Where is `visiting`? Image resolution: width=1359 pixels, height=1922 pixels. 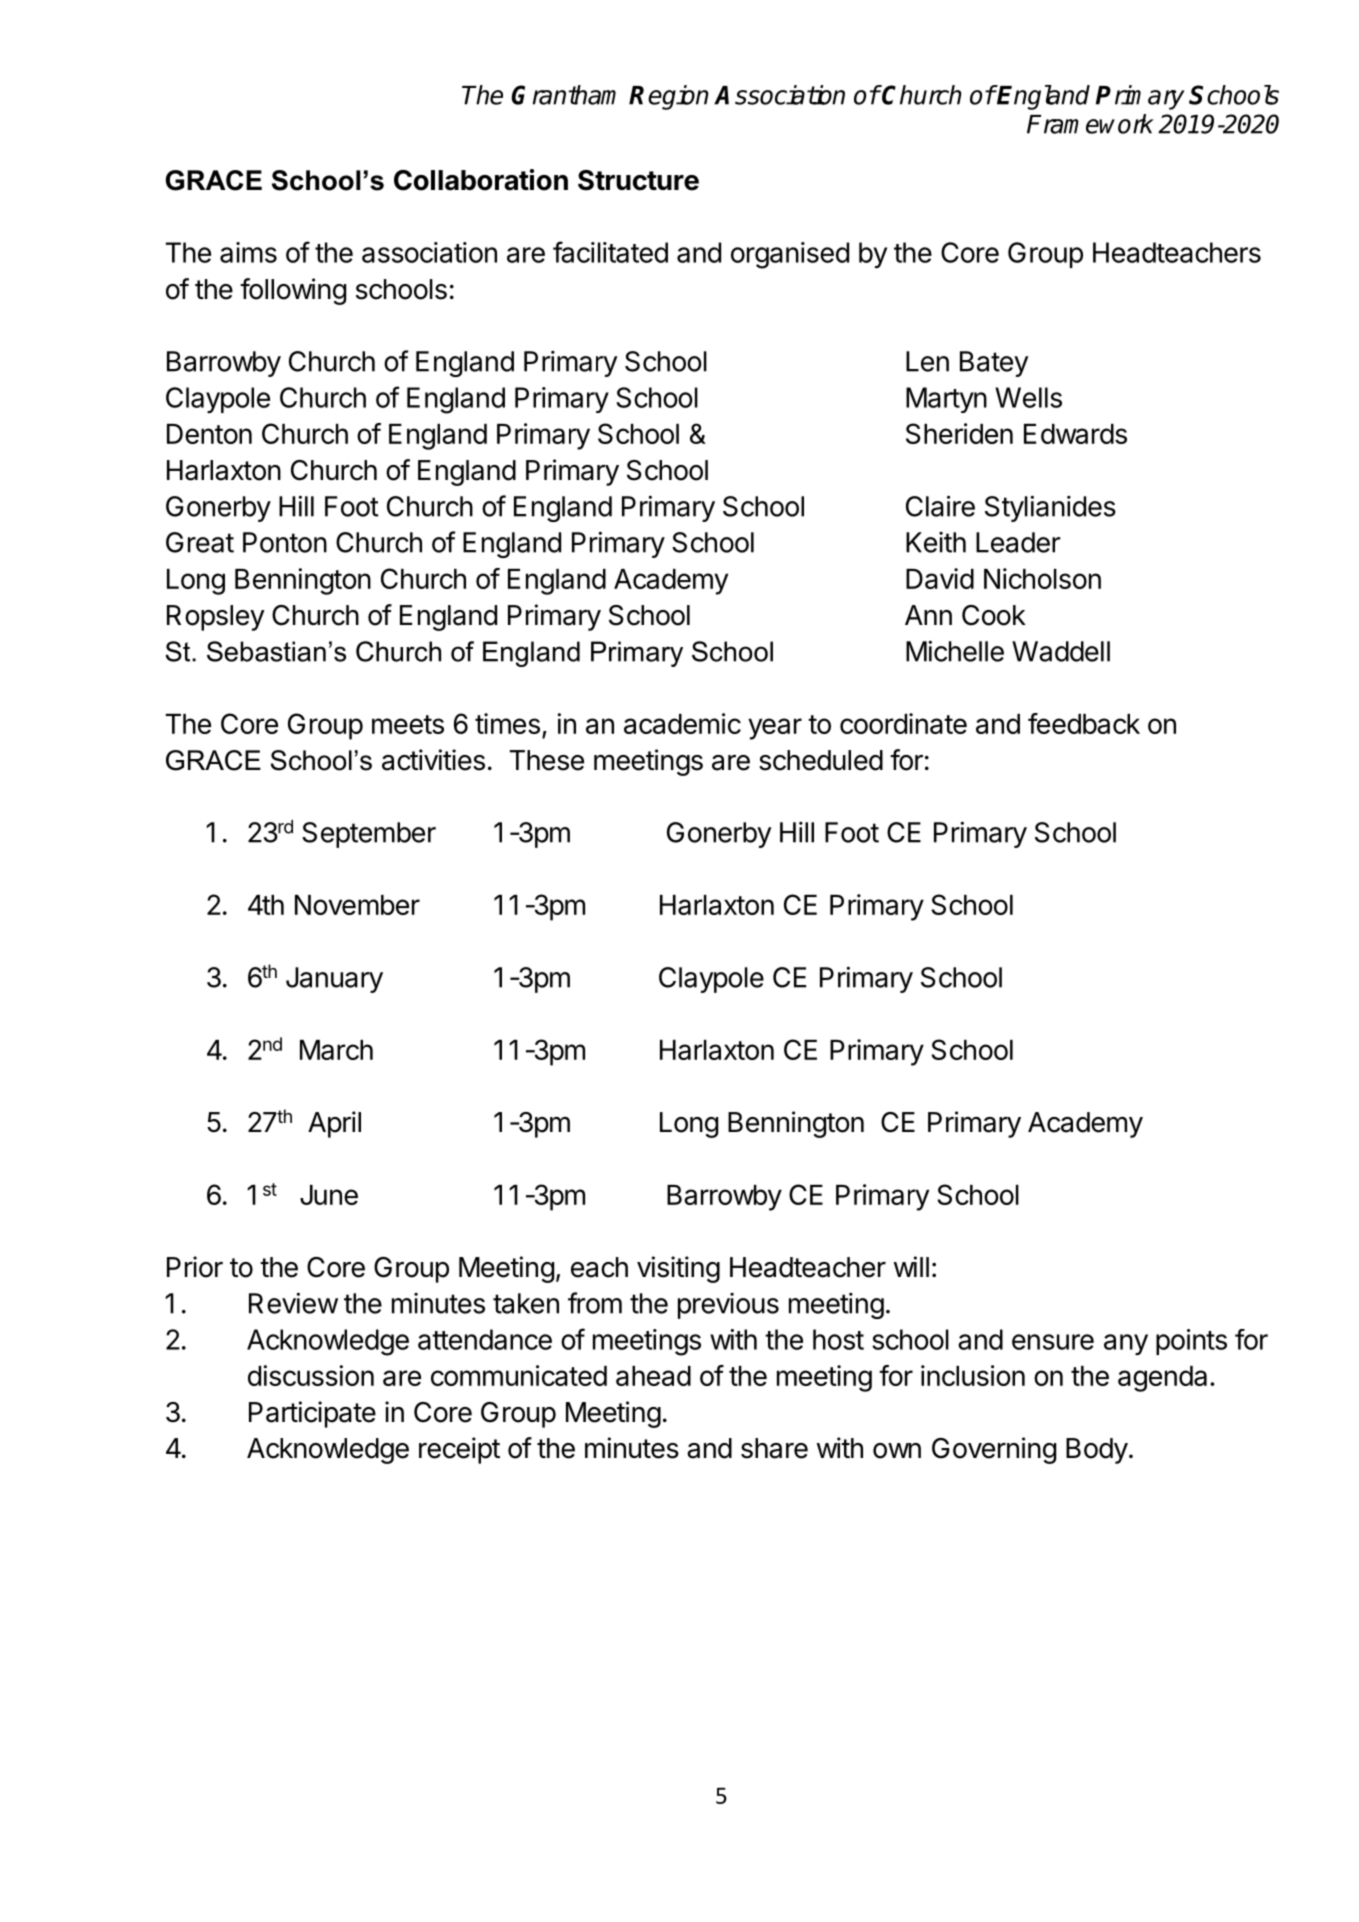
visiting is located at coordinates (678, 1269).
